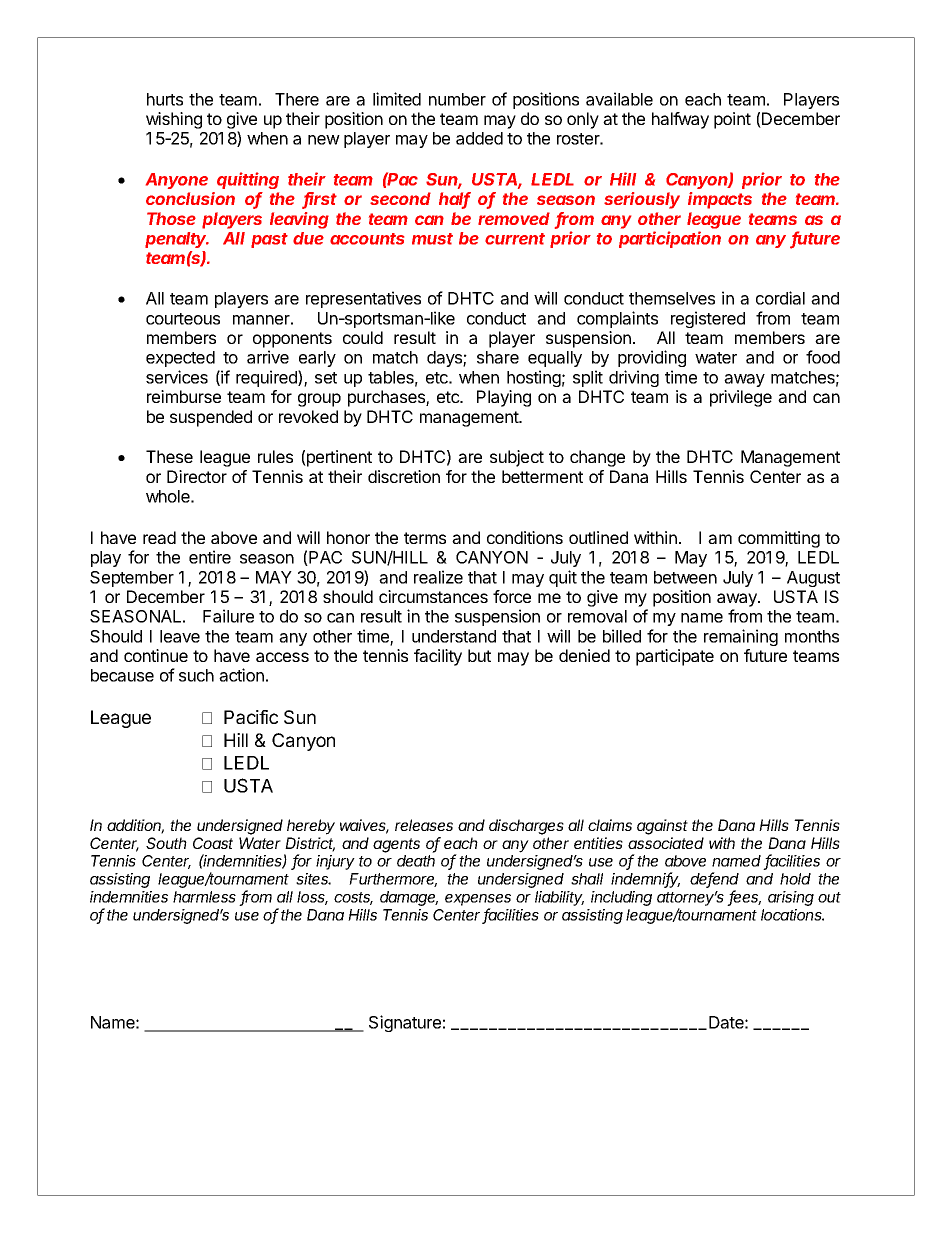  Describe the element at coordinates (479, 138) in the screenshot. I see `added` at that location.
